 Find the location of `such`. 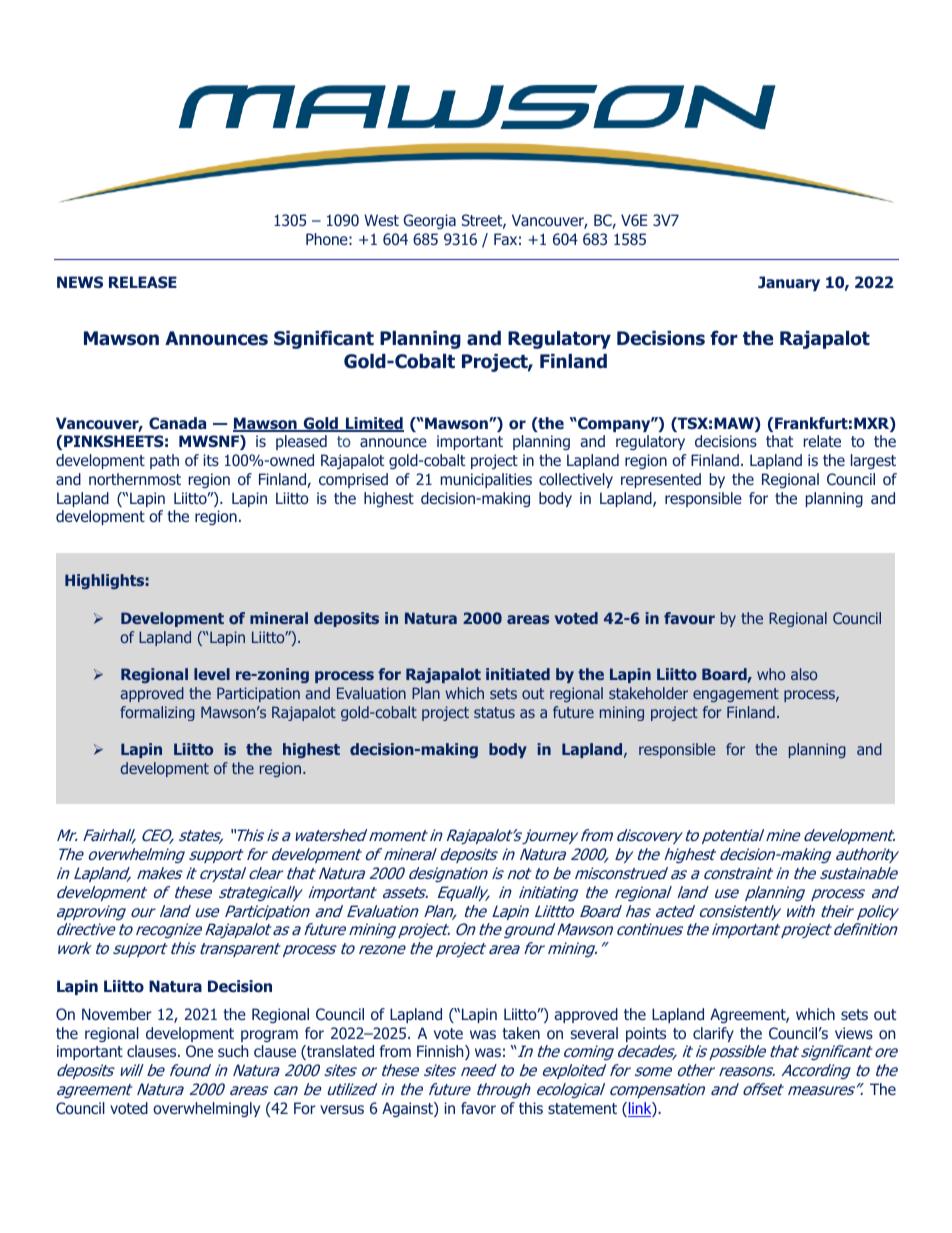

such is located at coordinates (233, 1051).
